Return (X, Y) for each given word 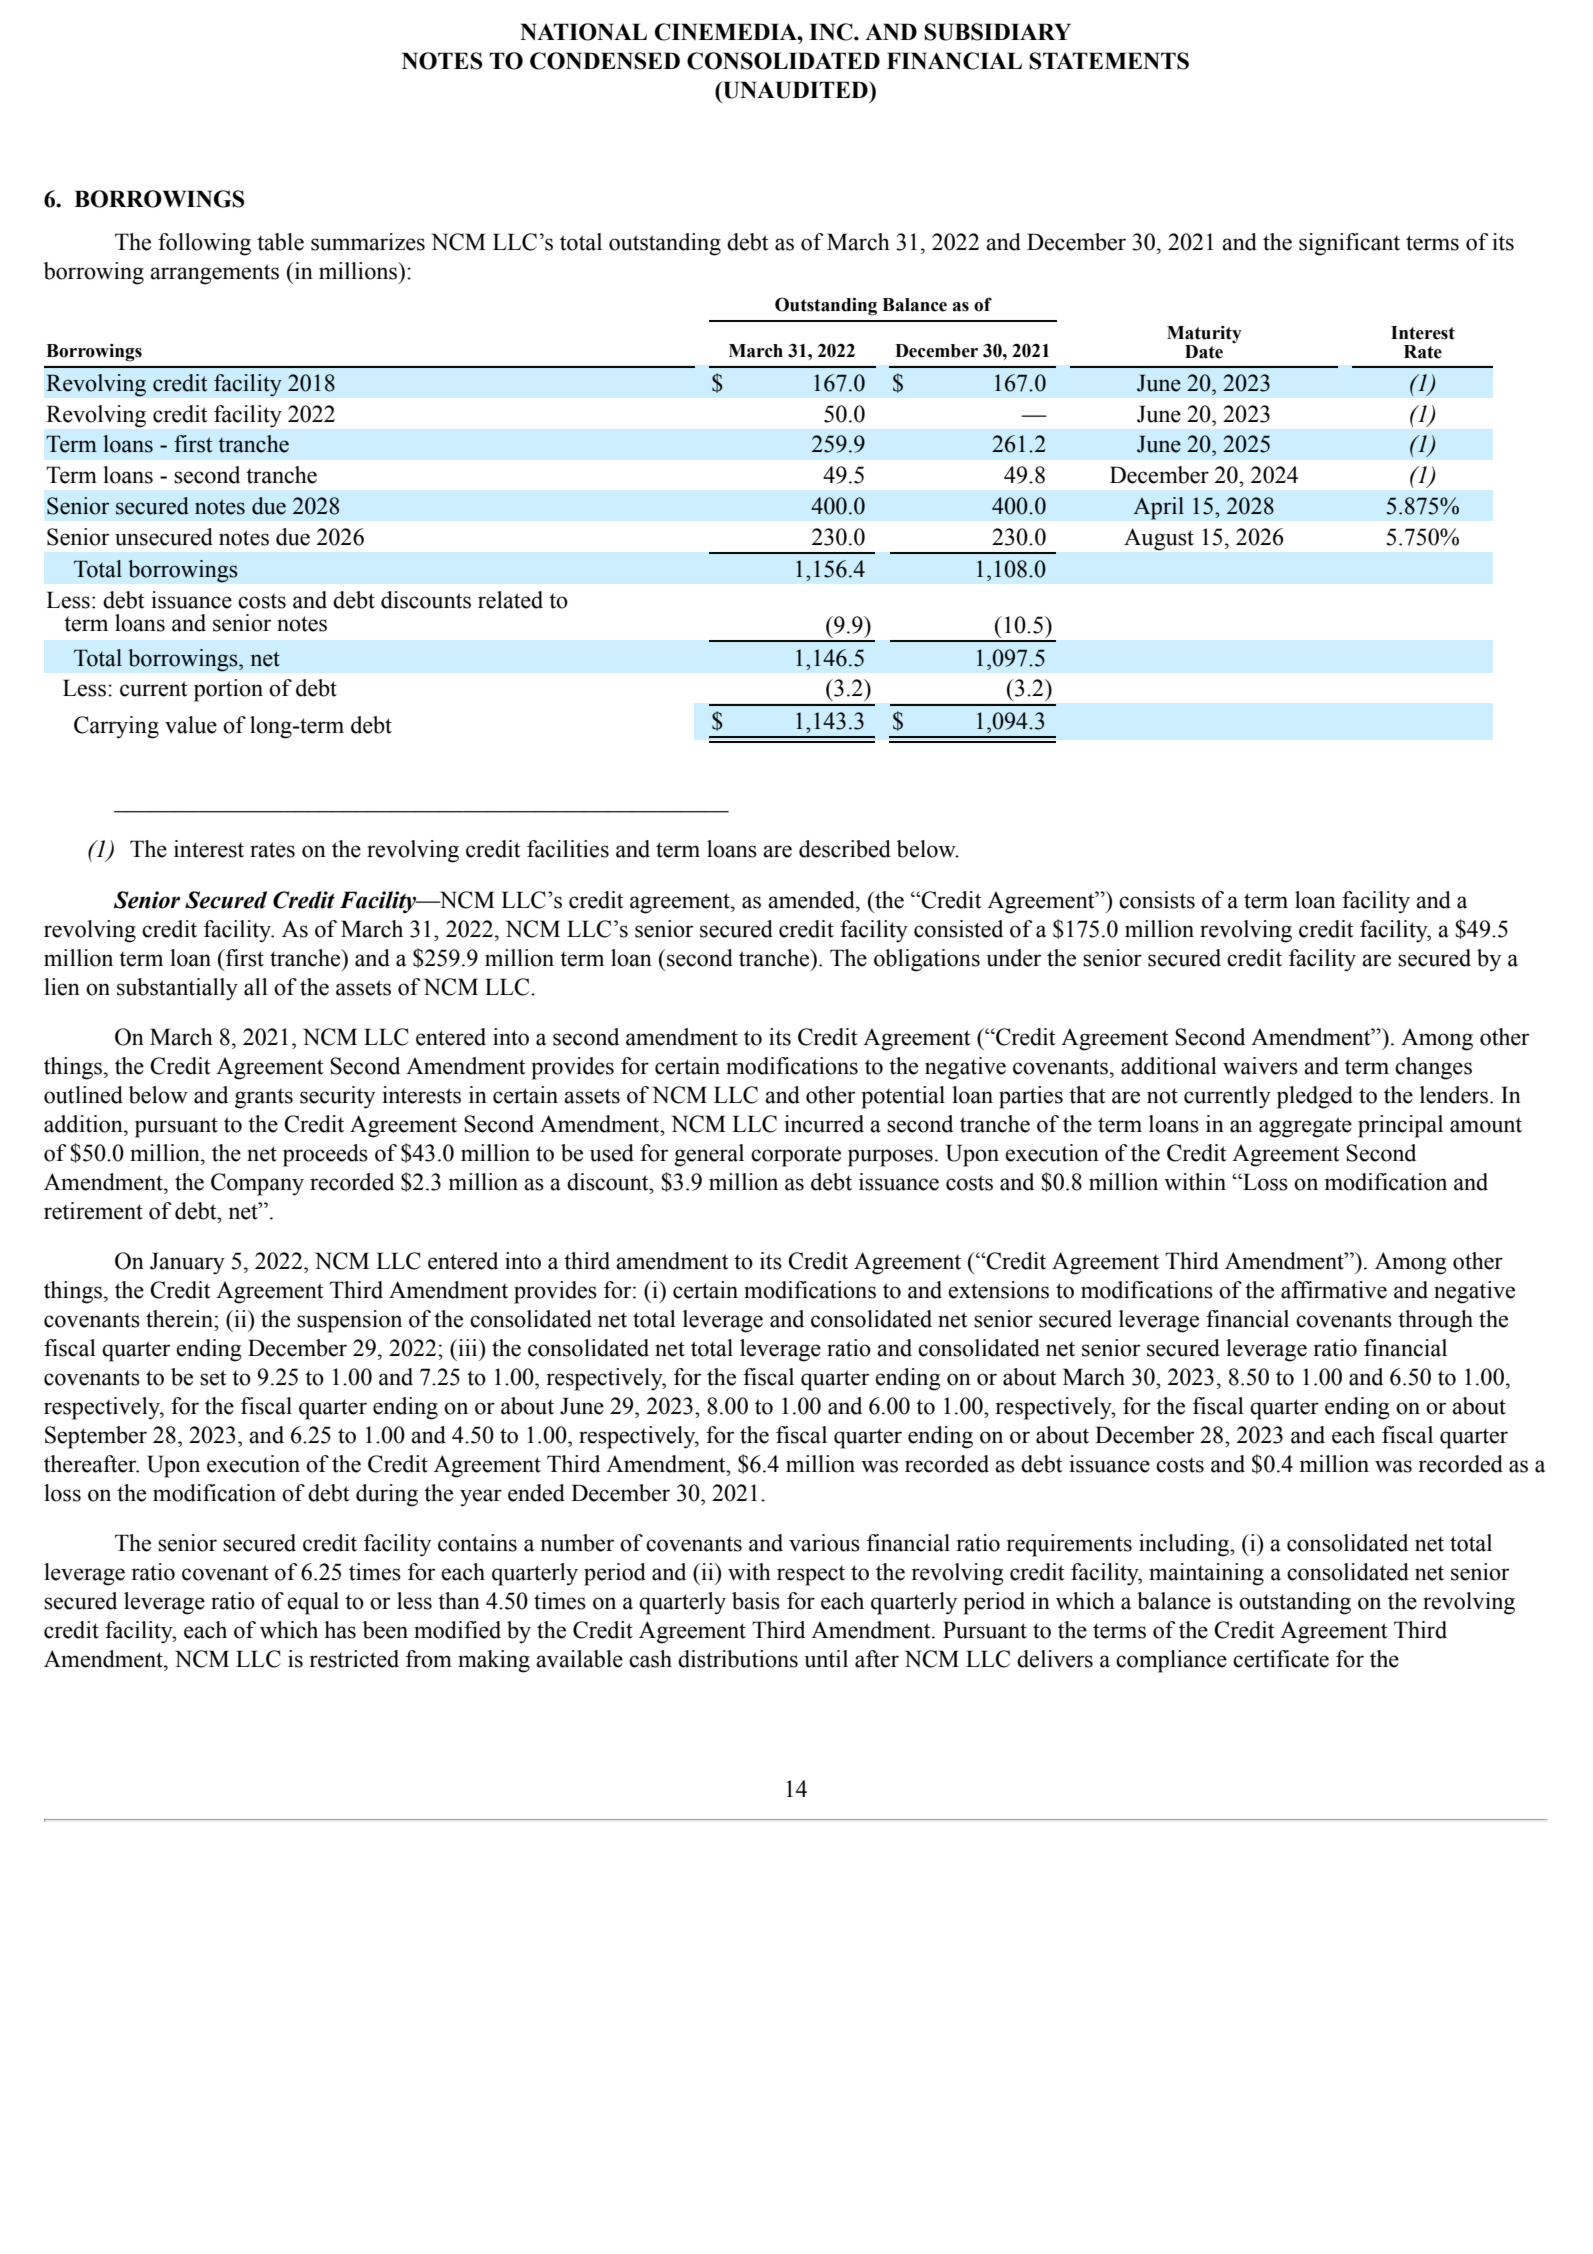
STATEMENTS (1109, 61)
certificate (1281, 1659)
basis (756, 1601)
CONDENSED (605, 61)
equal (313, 1603)
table (280, 242)
